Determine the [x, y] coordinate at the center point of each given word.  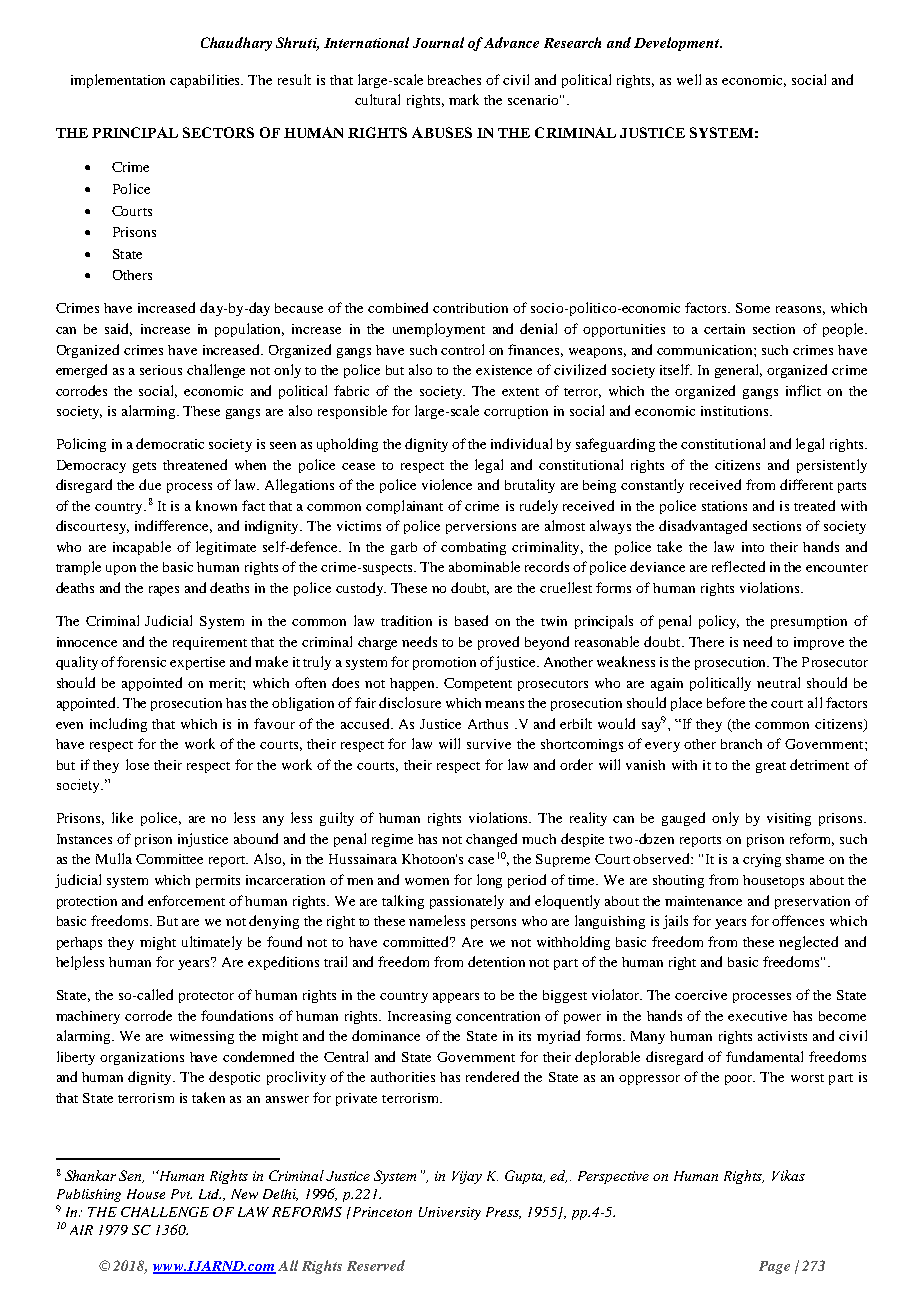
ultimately [212, 943]
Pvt [181, 1194]
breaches [454, 80]
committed [417, 941]
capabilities [206, 81]
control [462, 349]
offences [798, 920]
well [689, 79]
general [738, 371]
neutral [778, 682]
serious [161, 370]
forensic [141, 661]
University [450, 1213]
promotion [444, 663]
